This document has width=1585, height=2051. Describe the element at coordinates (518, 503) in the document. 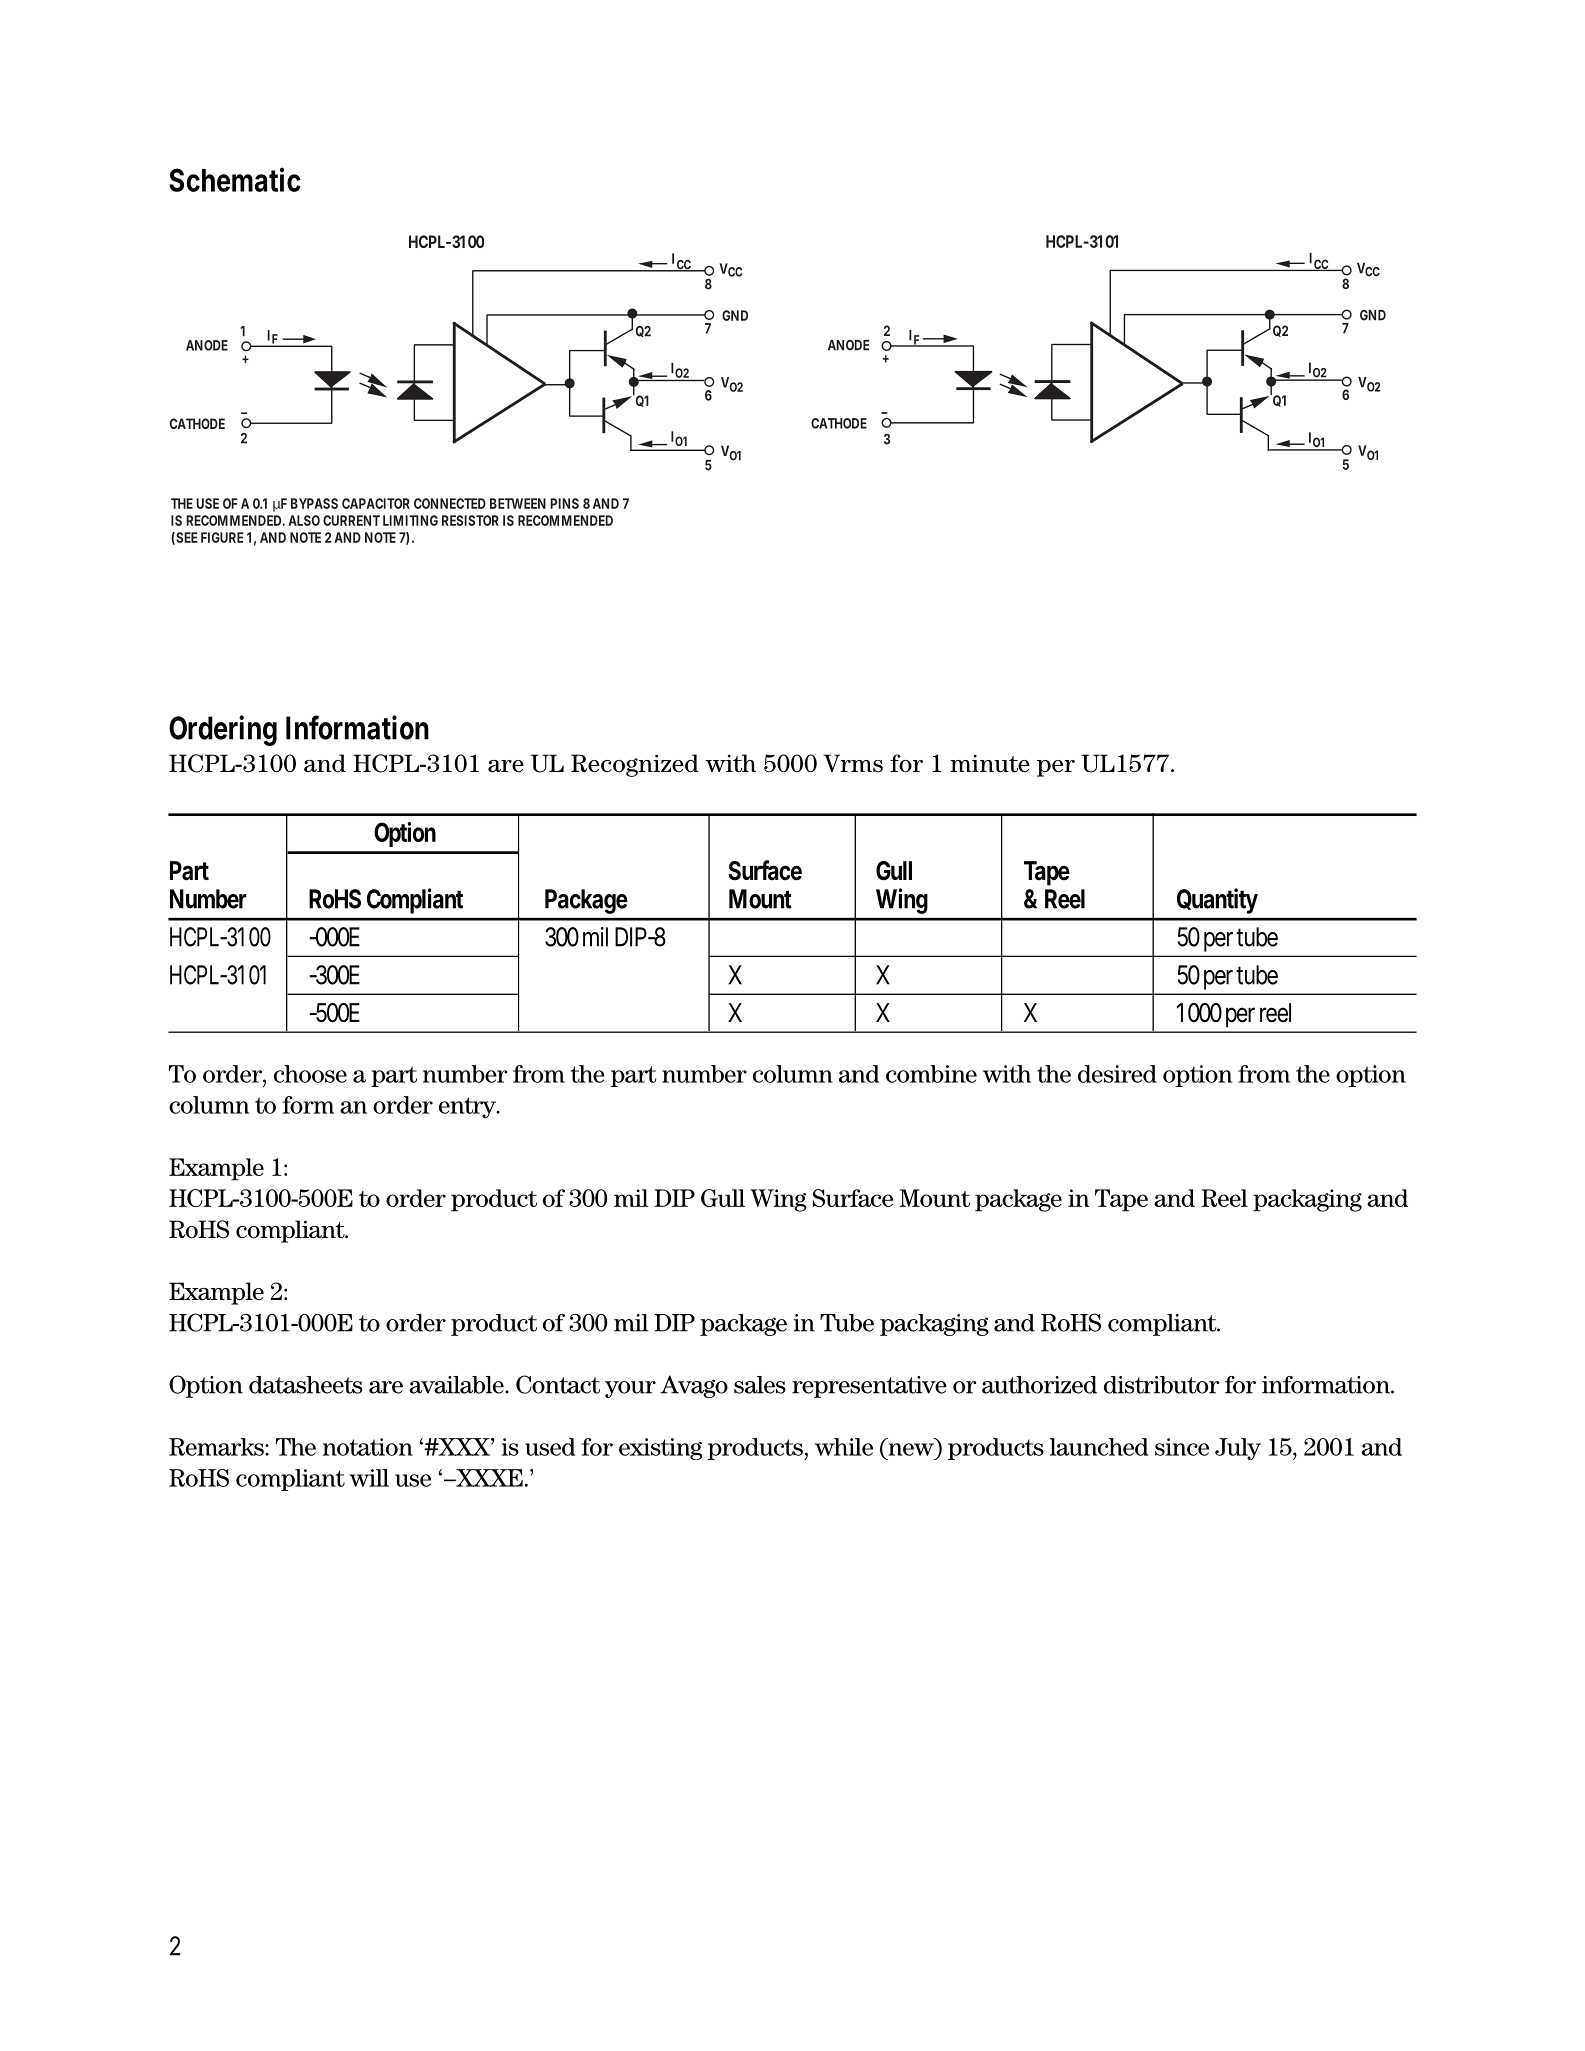

I see `BETWEEN` at that location.
